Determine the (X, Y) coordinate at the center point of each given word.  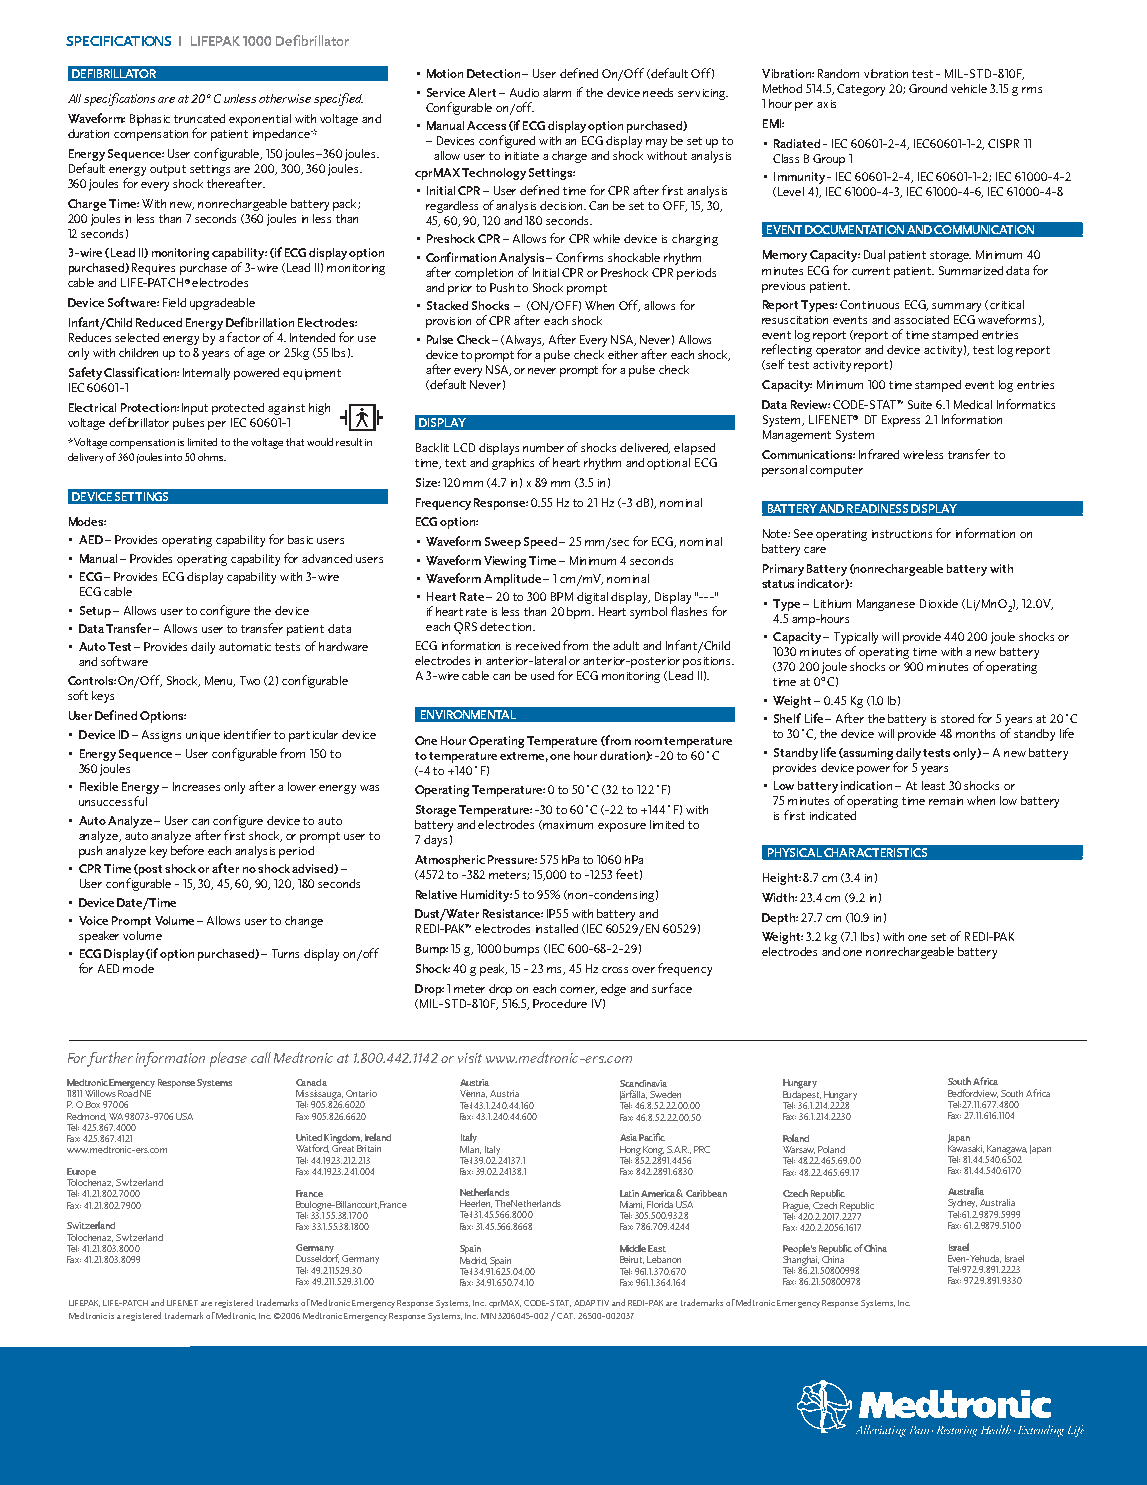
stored (957, 718)
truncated (199, 118)
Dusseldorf (317, 1257)
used (542, 675)
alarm (557, 92)
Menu (220, 681)
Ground (928, 88)
